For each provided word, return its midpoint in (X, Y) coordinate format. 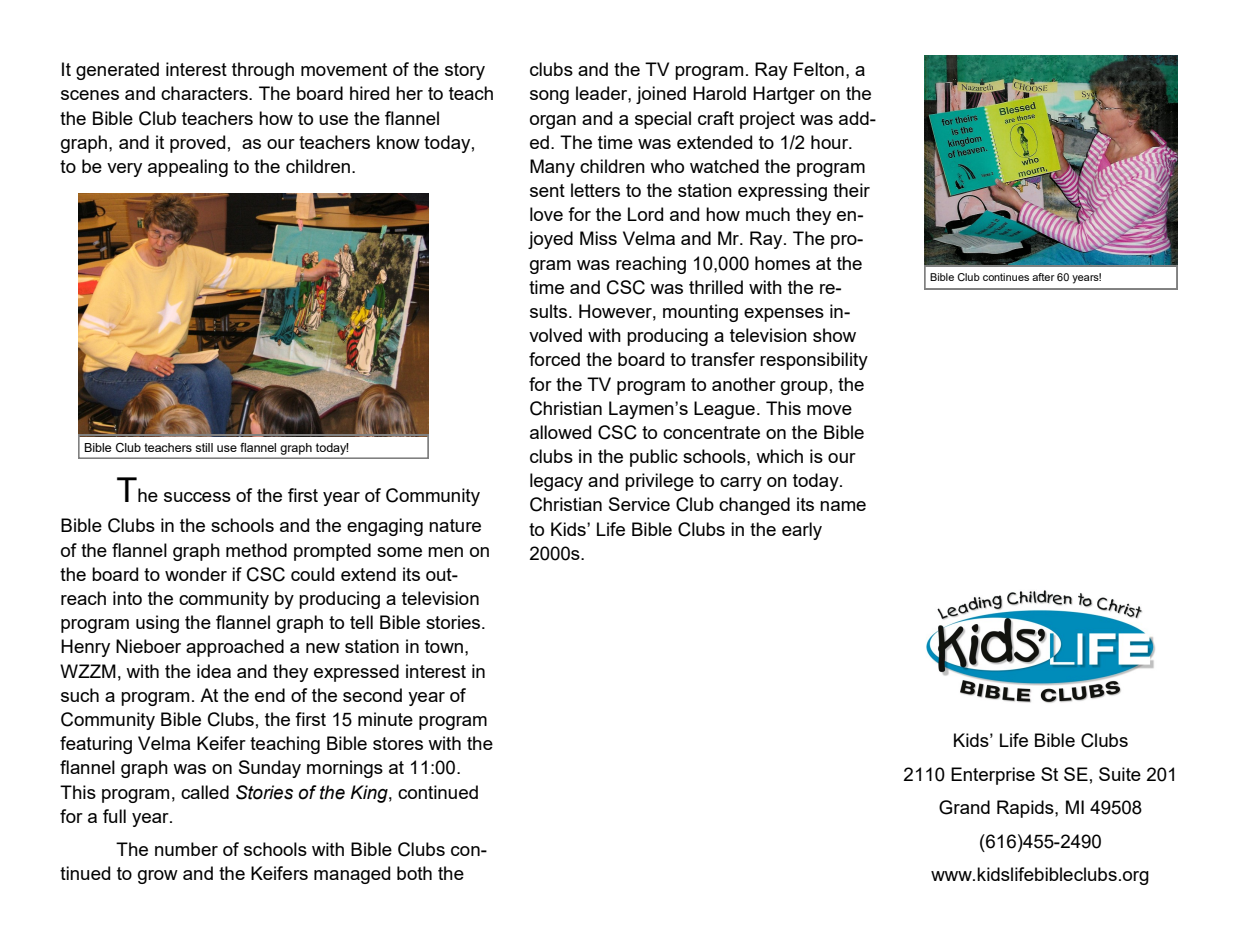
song (549, 97)
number (186, 849)
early (802, 531)
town (444, 646)
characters (205, 93)
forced (554, 359)
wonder (196, 574)
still (204, 447)
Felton (819, 69)
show (834, 335)
